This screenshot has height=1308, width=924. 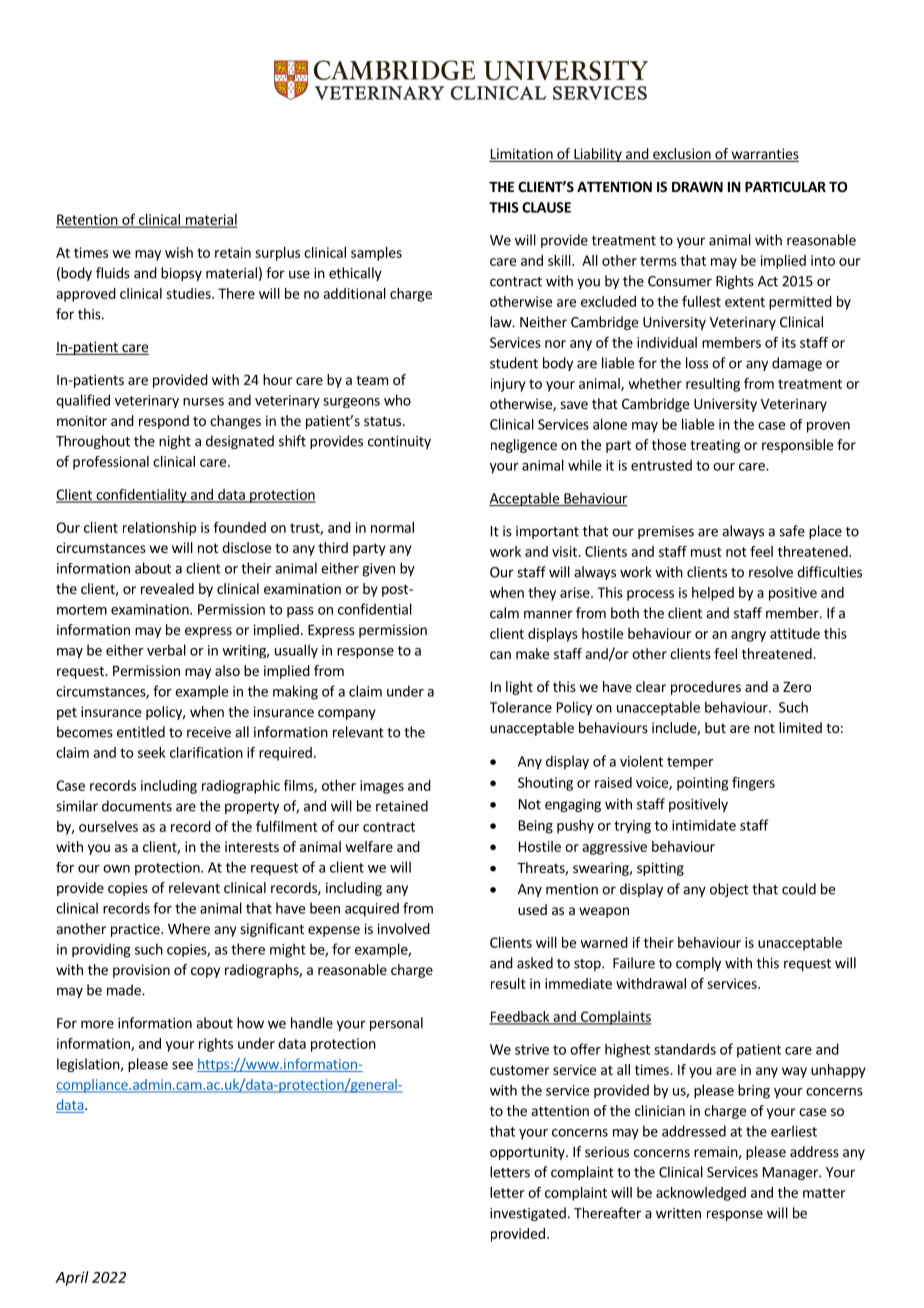 I want to click on DRAWN, so click(x=697, y=187).
